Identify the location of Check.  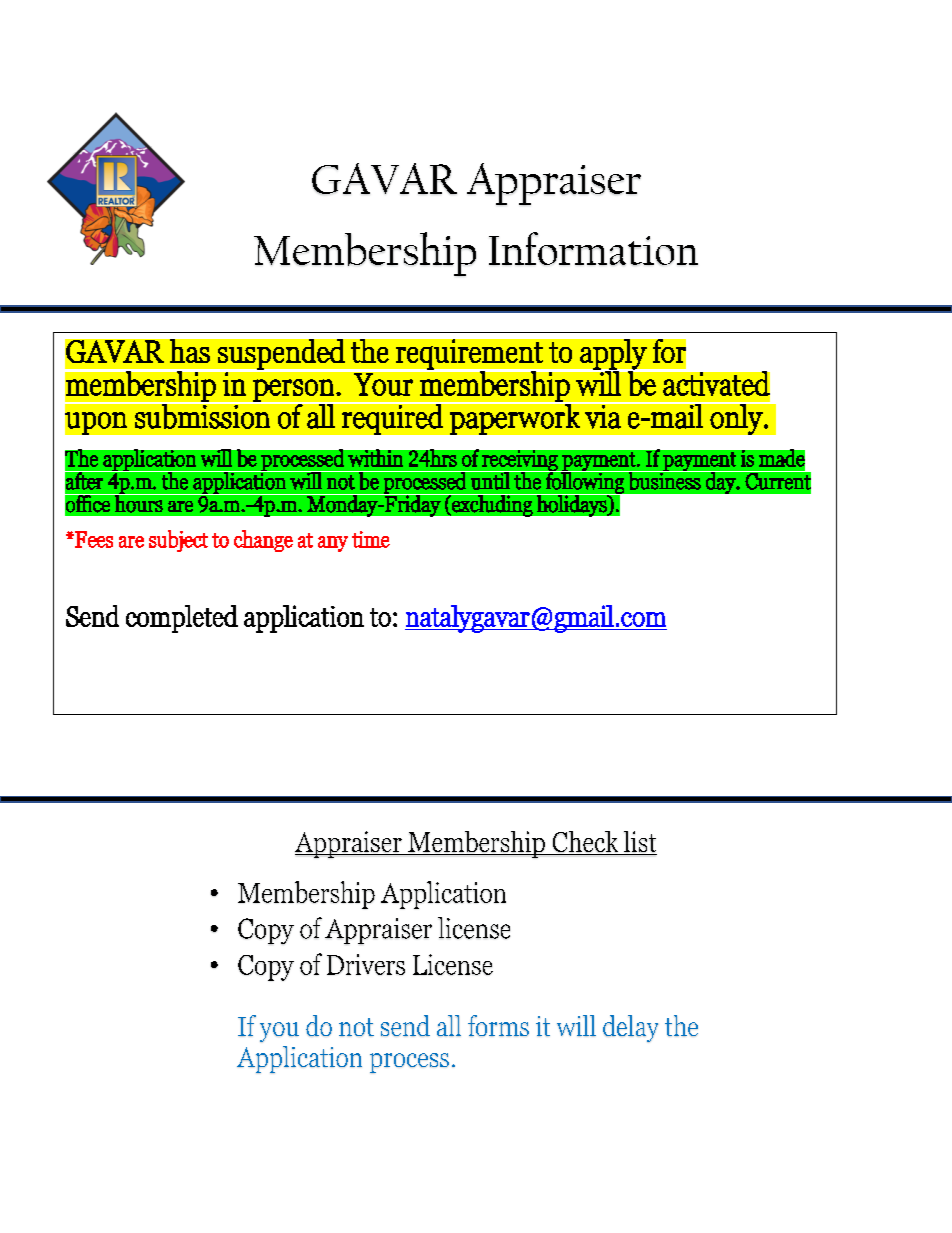
(585, 843).
